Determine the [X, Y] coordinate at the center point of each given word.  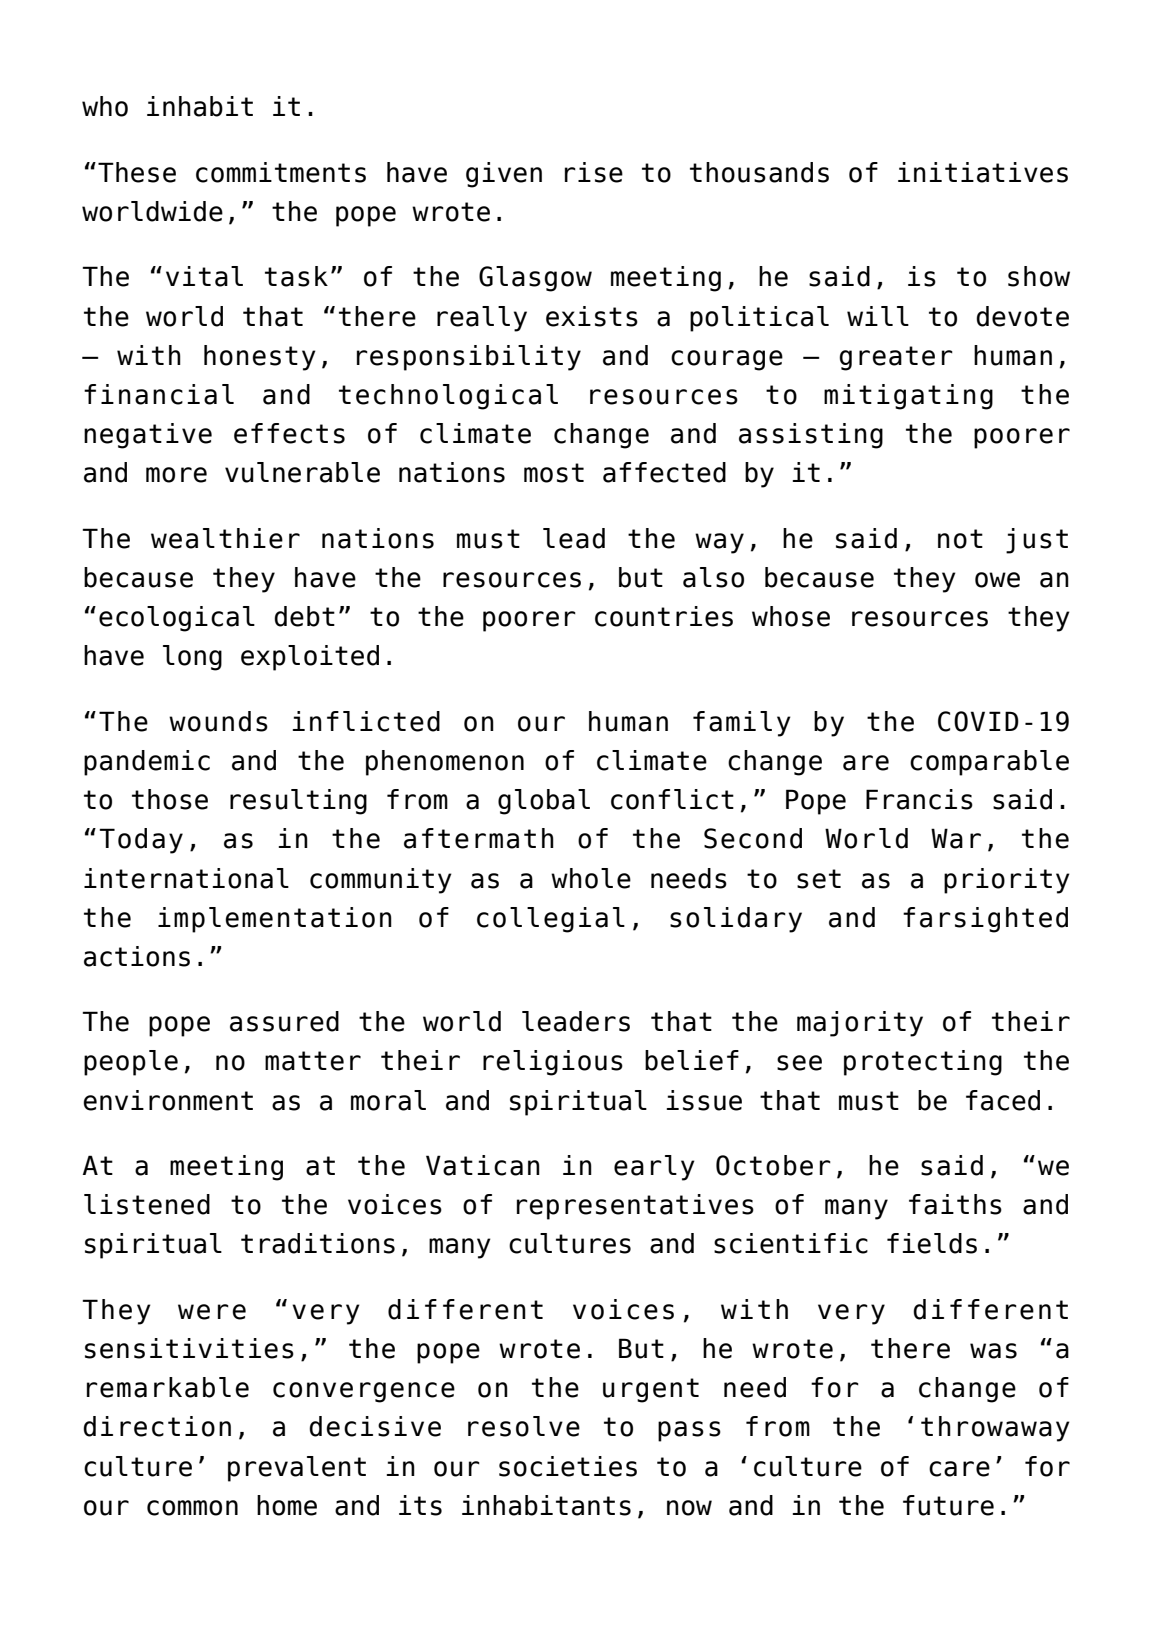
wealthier [225, 538]
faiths [955, 1204]
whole [591, 878]
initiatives [983, 172]
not [960, 539]
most [554, 473]
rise [594, 172]
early [654, 1168]
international [186, 878]
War [956, 838]
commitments [281, 172]
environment [168, 1100]
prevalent [297, 1469]
